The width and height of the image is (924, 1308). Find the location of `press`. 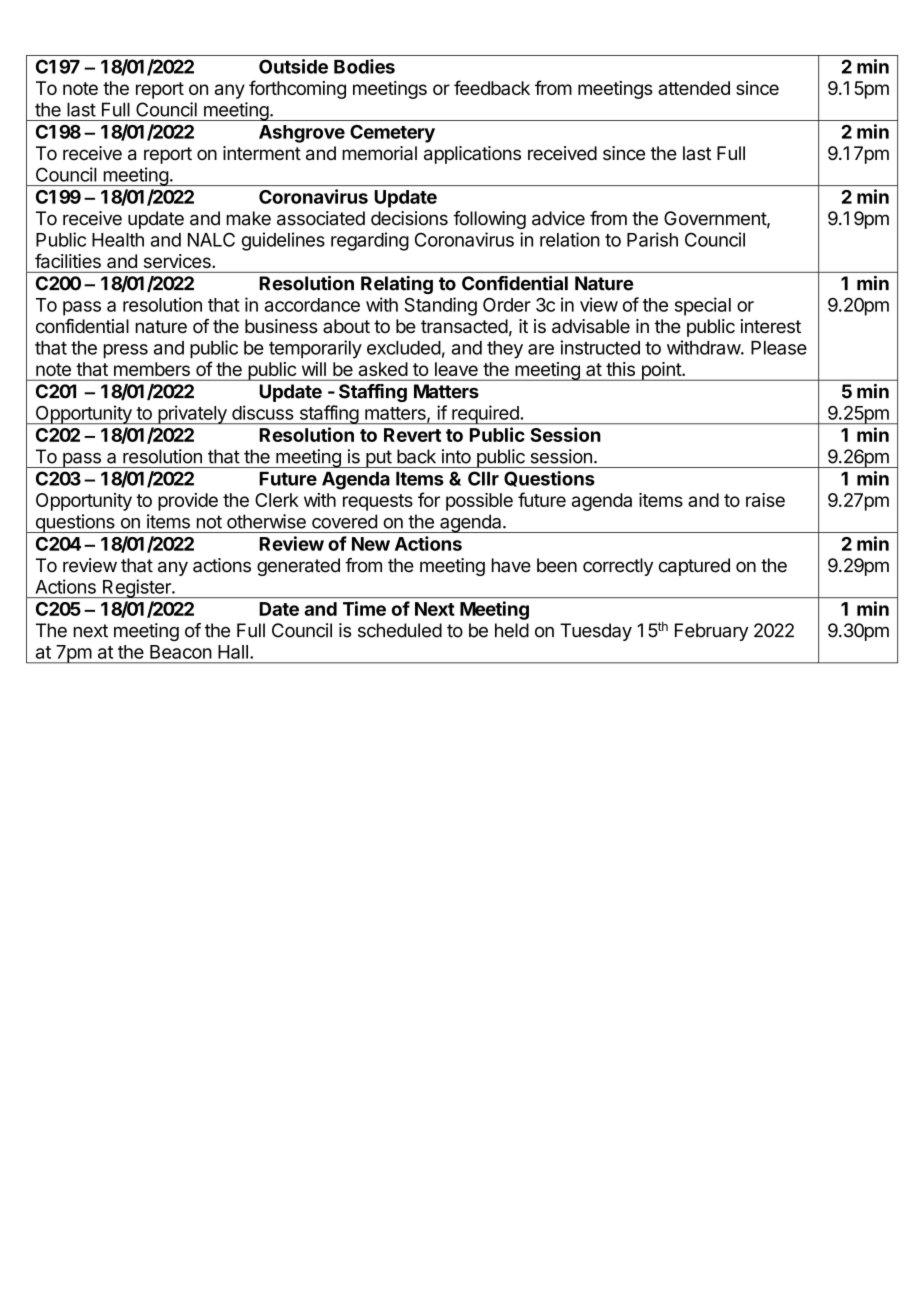

press is located at coordinates (126, 351).
